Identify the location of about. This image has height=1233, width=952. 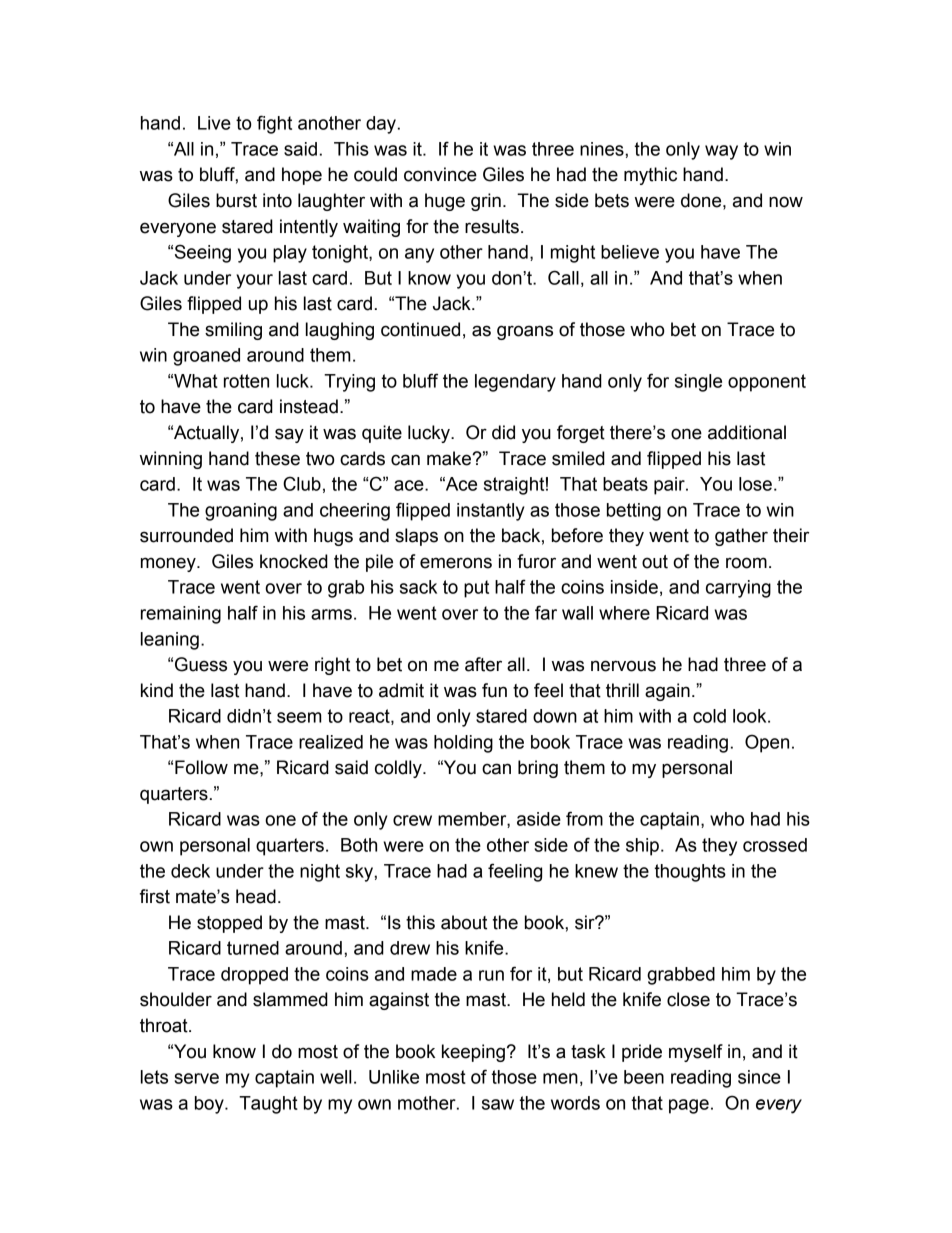
(464, 922).
